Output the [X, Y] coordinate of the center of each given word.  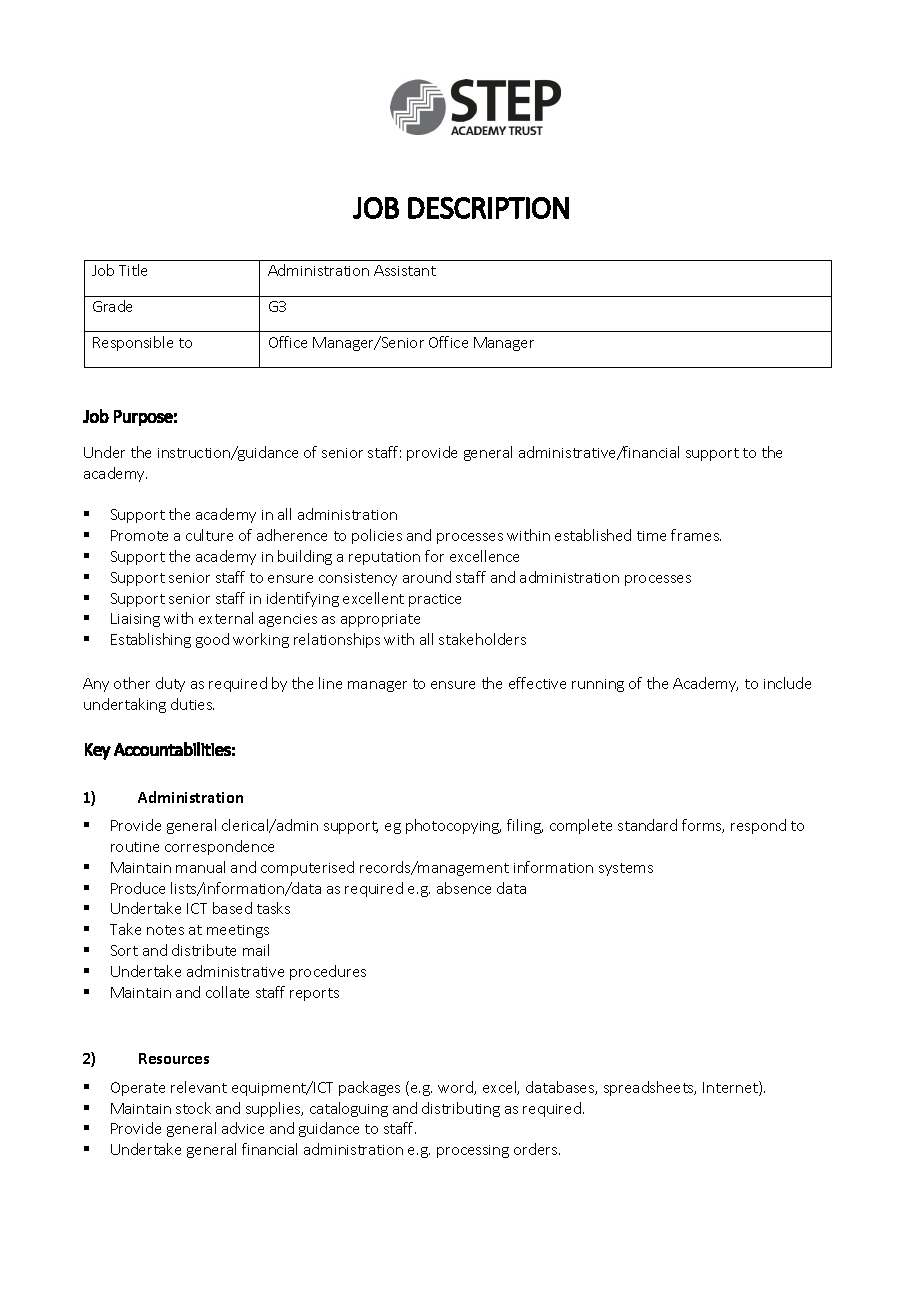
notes [165, 930]
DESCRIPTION [488, 208]
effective [537, 683]
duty [170, 684]
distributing [461, 1109]
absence [464, 888]
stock [193, 1108]
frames [696, 535]
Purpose [143, 418]
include [787, 683]
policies [377, 536]
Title [133, 270]
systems [626, 869]
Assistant [405, 270]
